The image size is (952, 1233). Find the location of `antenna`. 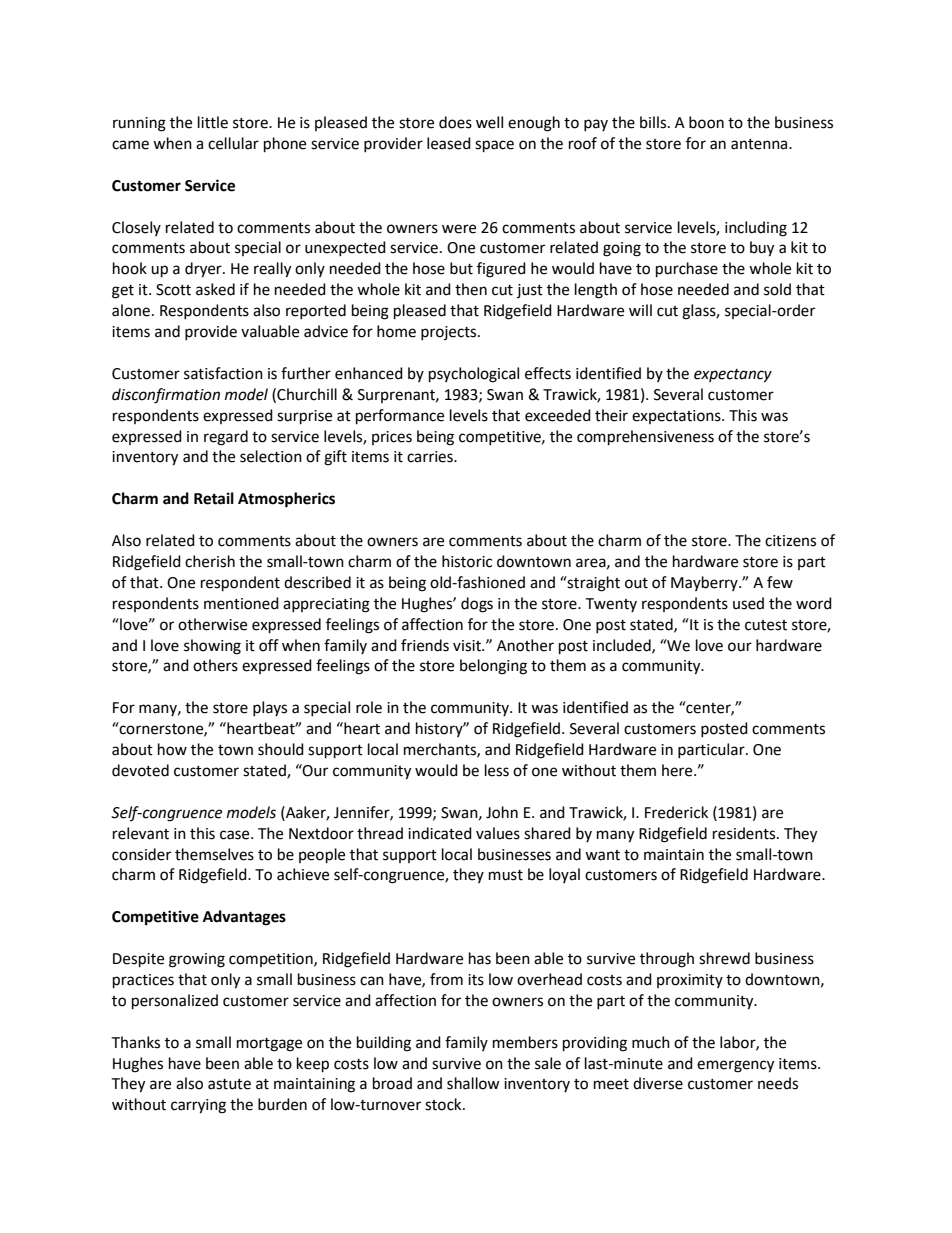

antenna is located at coordinates (760, 144).
